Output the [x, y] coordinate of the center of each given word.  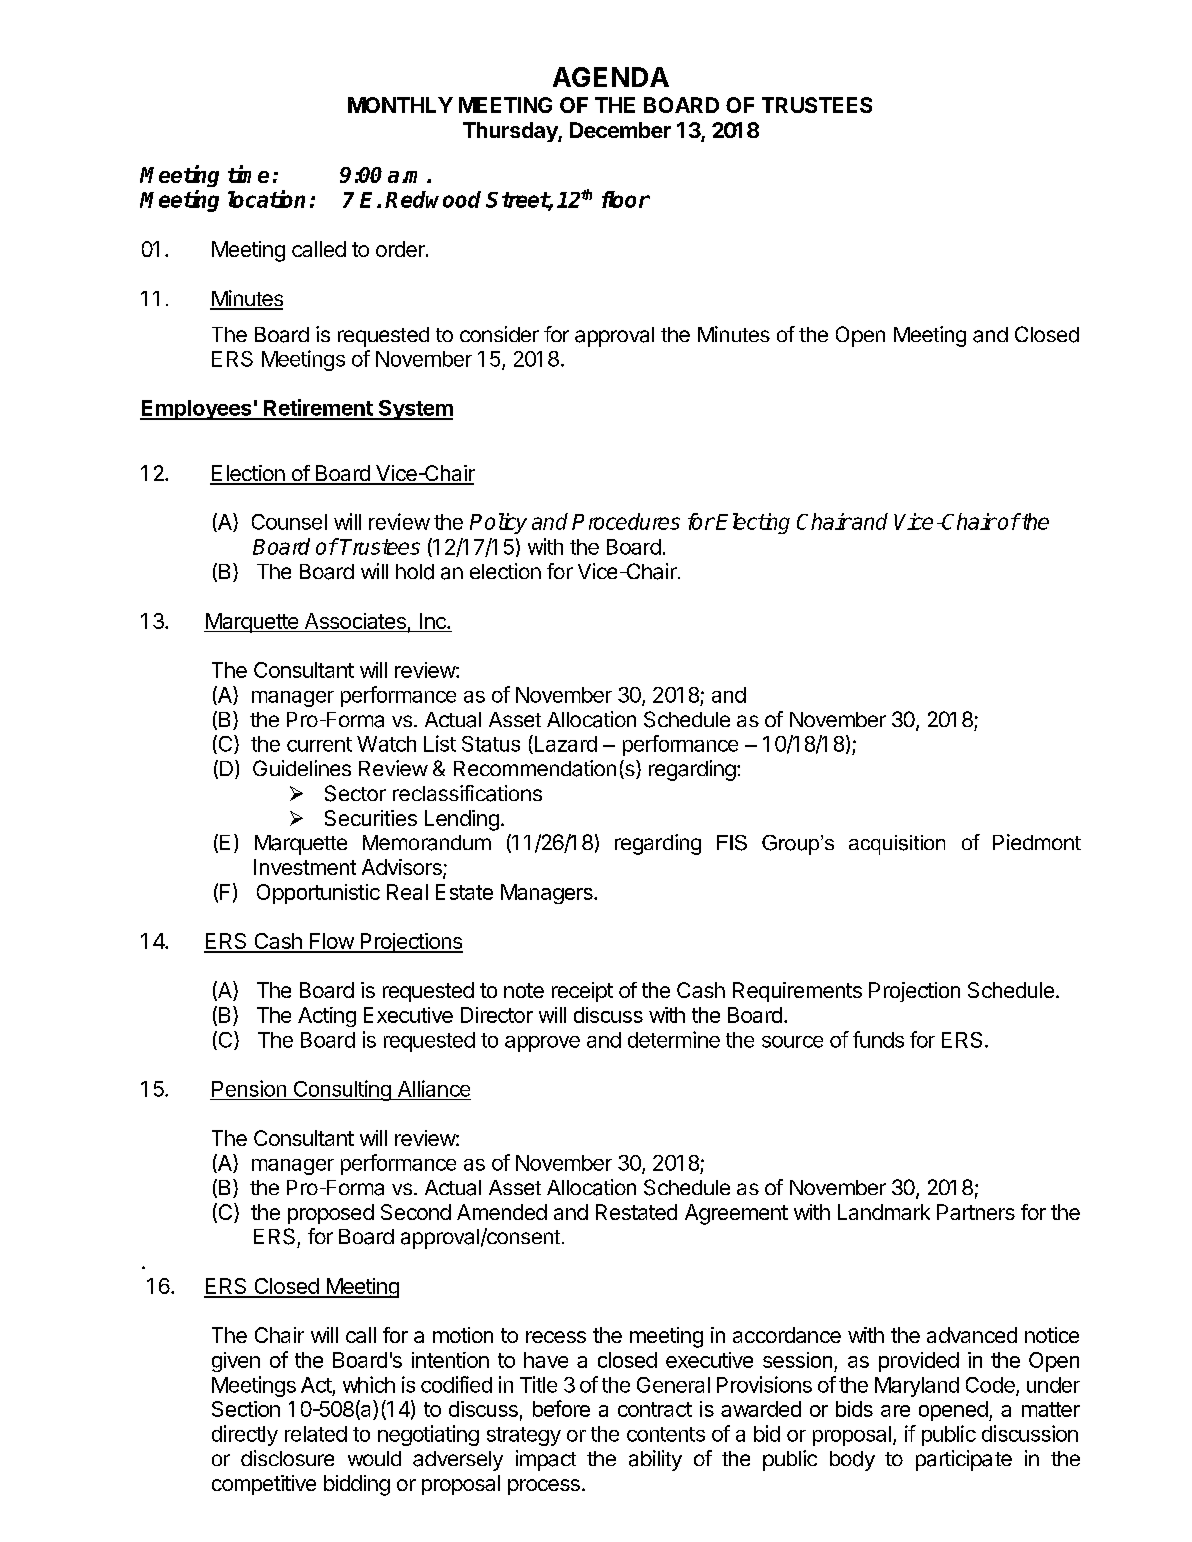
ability [655, 1460]
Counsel [289, 522]
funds [878, 1039]
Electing [753, 523]
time [248, 174]
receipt [582, 992]
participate [964, 1460]
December [620, 130]
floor [626, 199]
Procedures [626, 521]
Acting [327, 1017]
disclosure [287, 1458]
